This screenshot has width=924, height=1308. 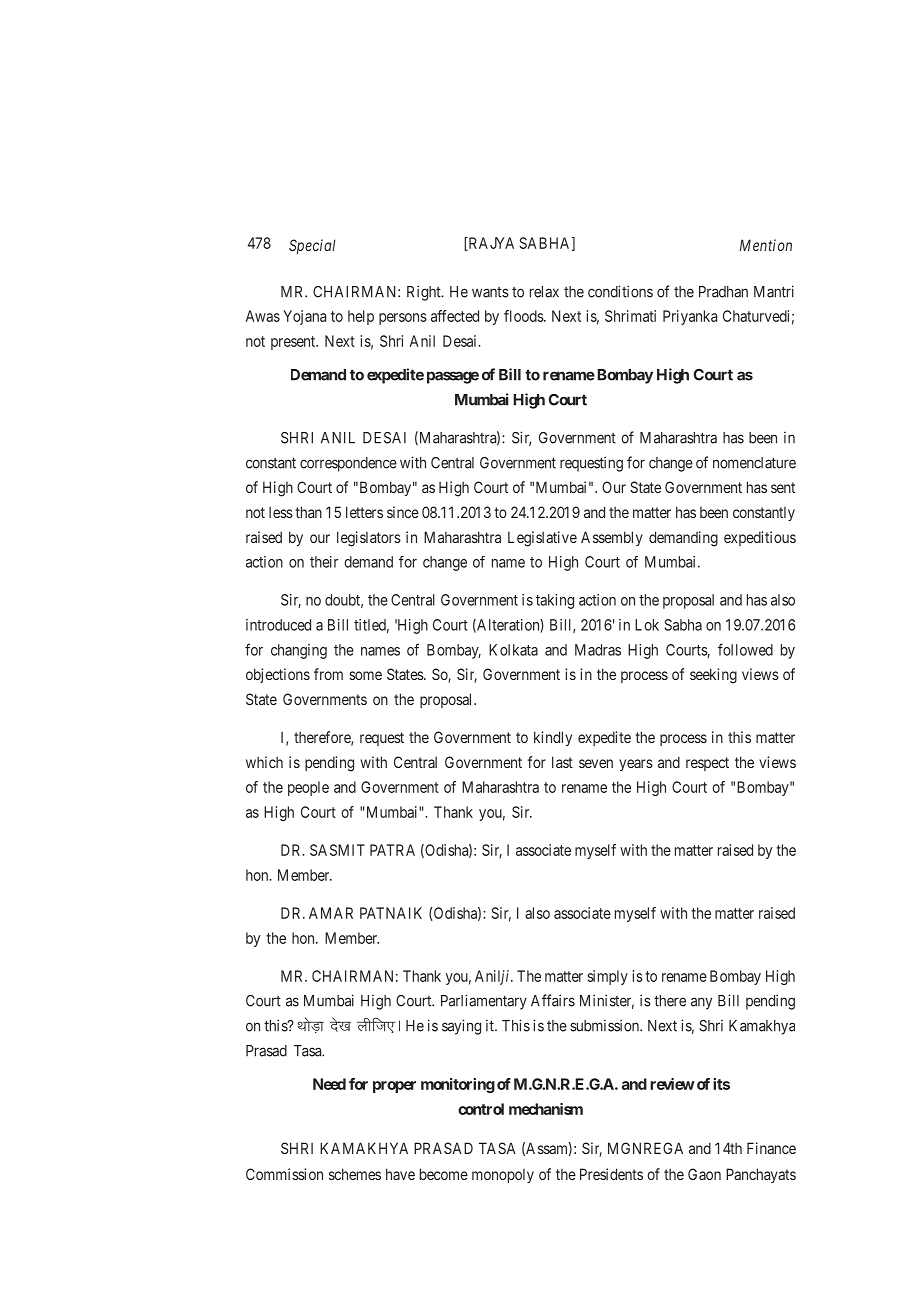 What do you see at coordinates (690, 317) in the screenshot?
I see `Priyanka` at bounding box center [690, 317].
